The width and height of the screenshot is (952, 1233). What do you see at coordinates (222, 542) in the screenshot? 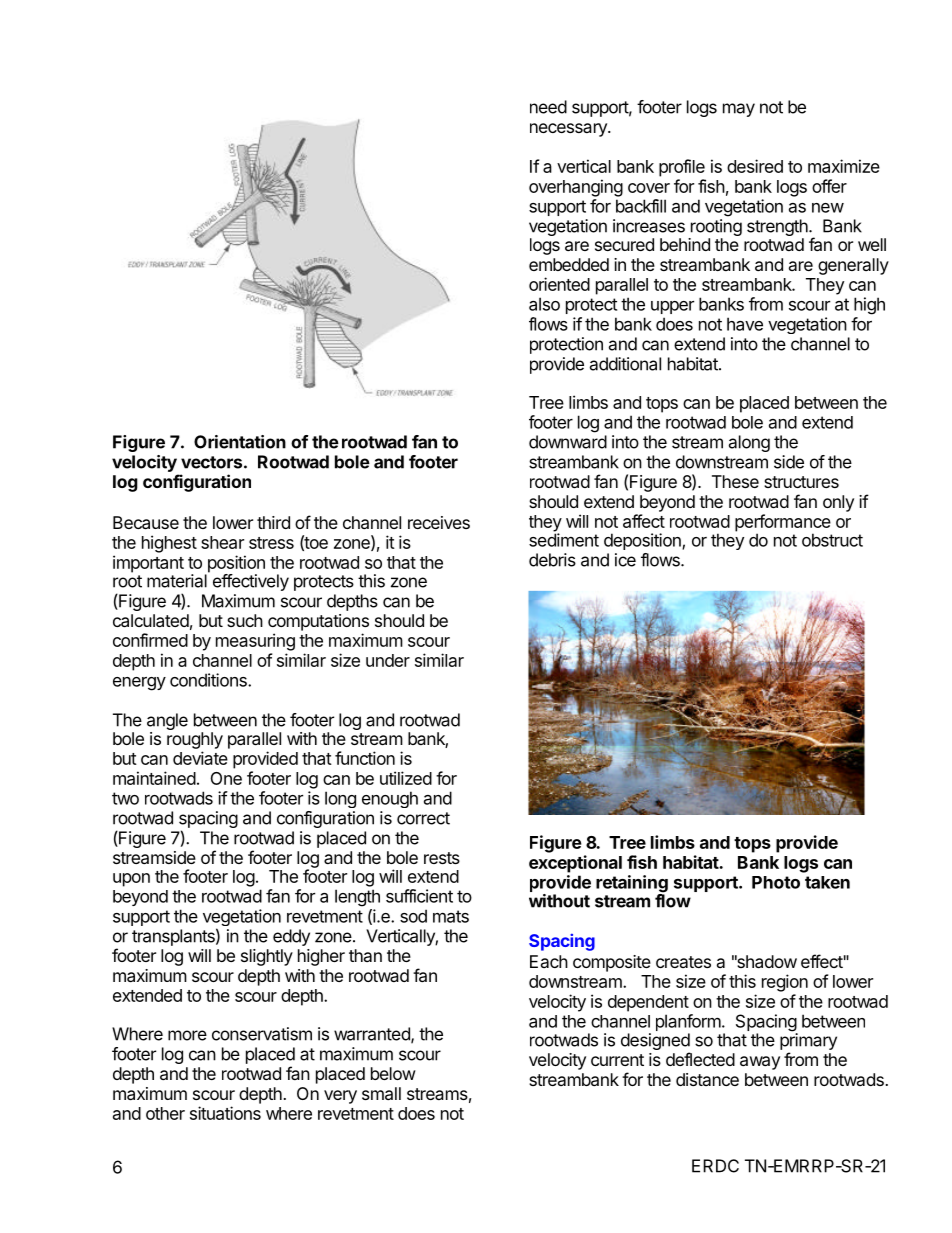
I see `shear` at bounding box center [222, 542].
